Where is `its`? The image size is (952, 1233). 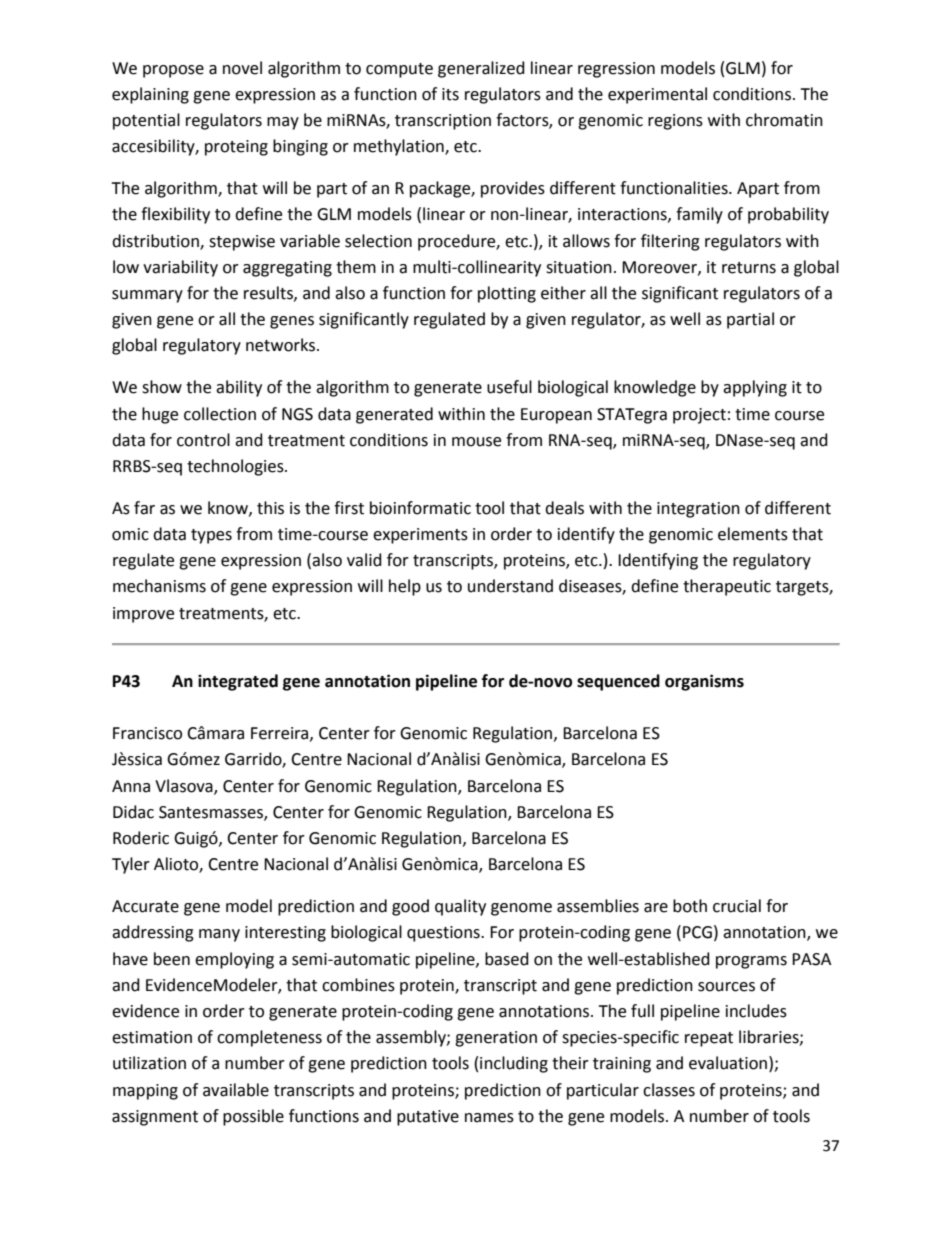 its is located at coordinates (450, 94).
